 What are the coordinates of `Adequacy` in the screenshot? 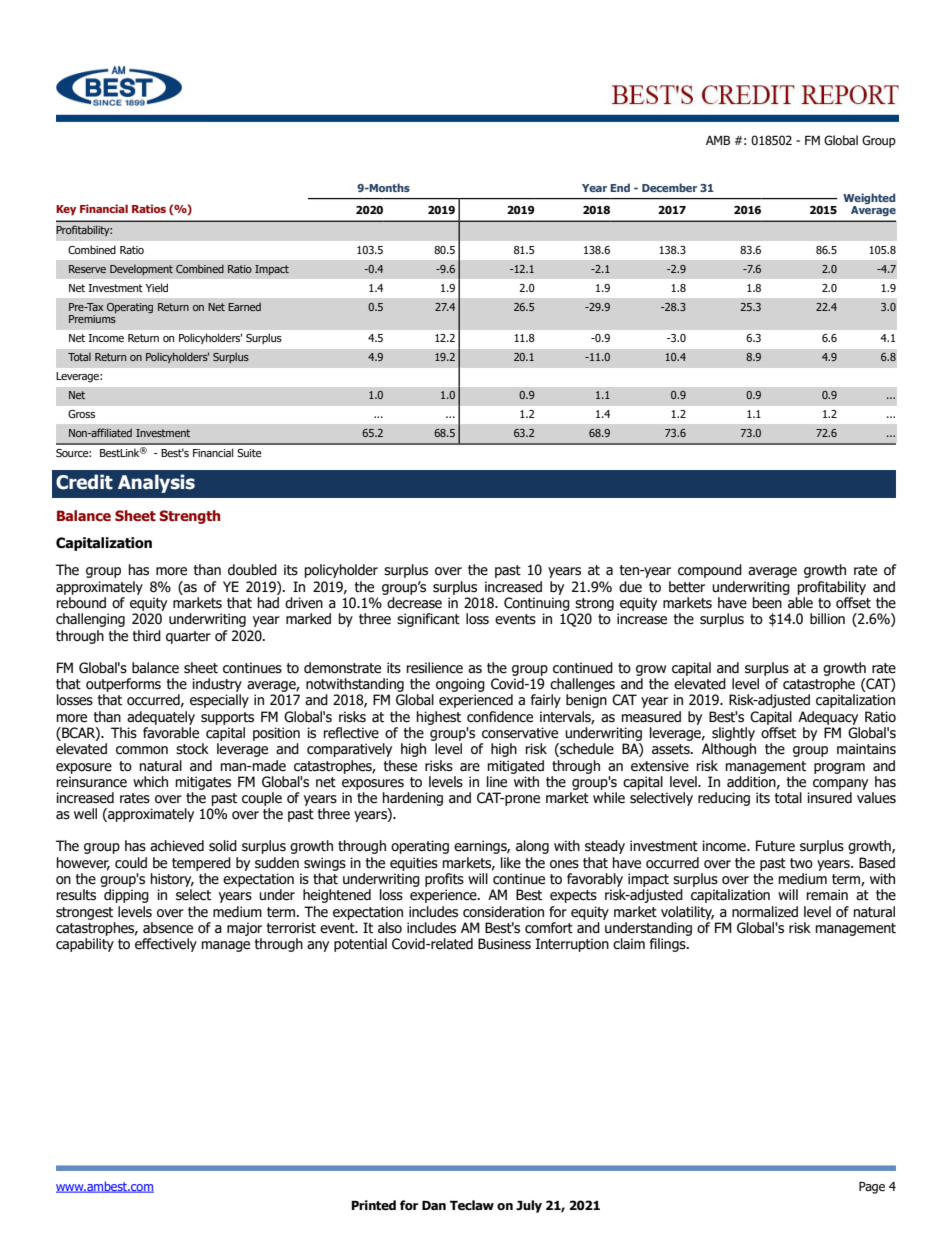 It's located at (828, 718).
